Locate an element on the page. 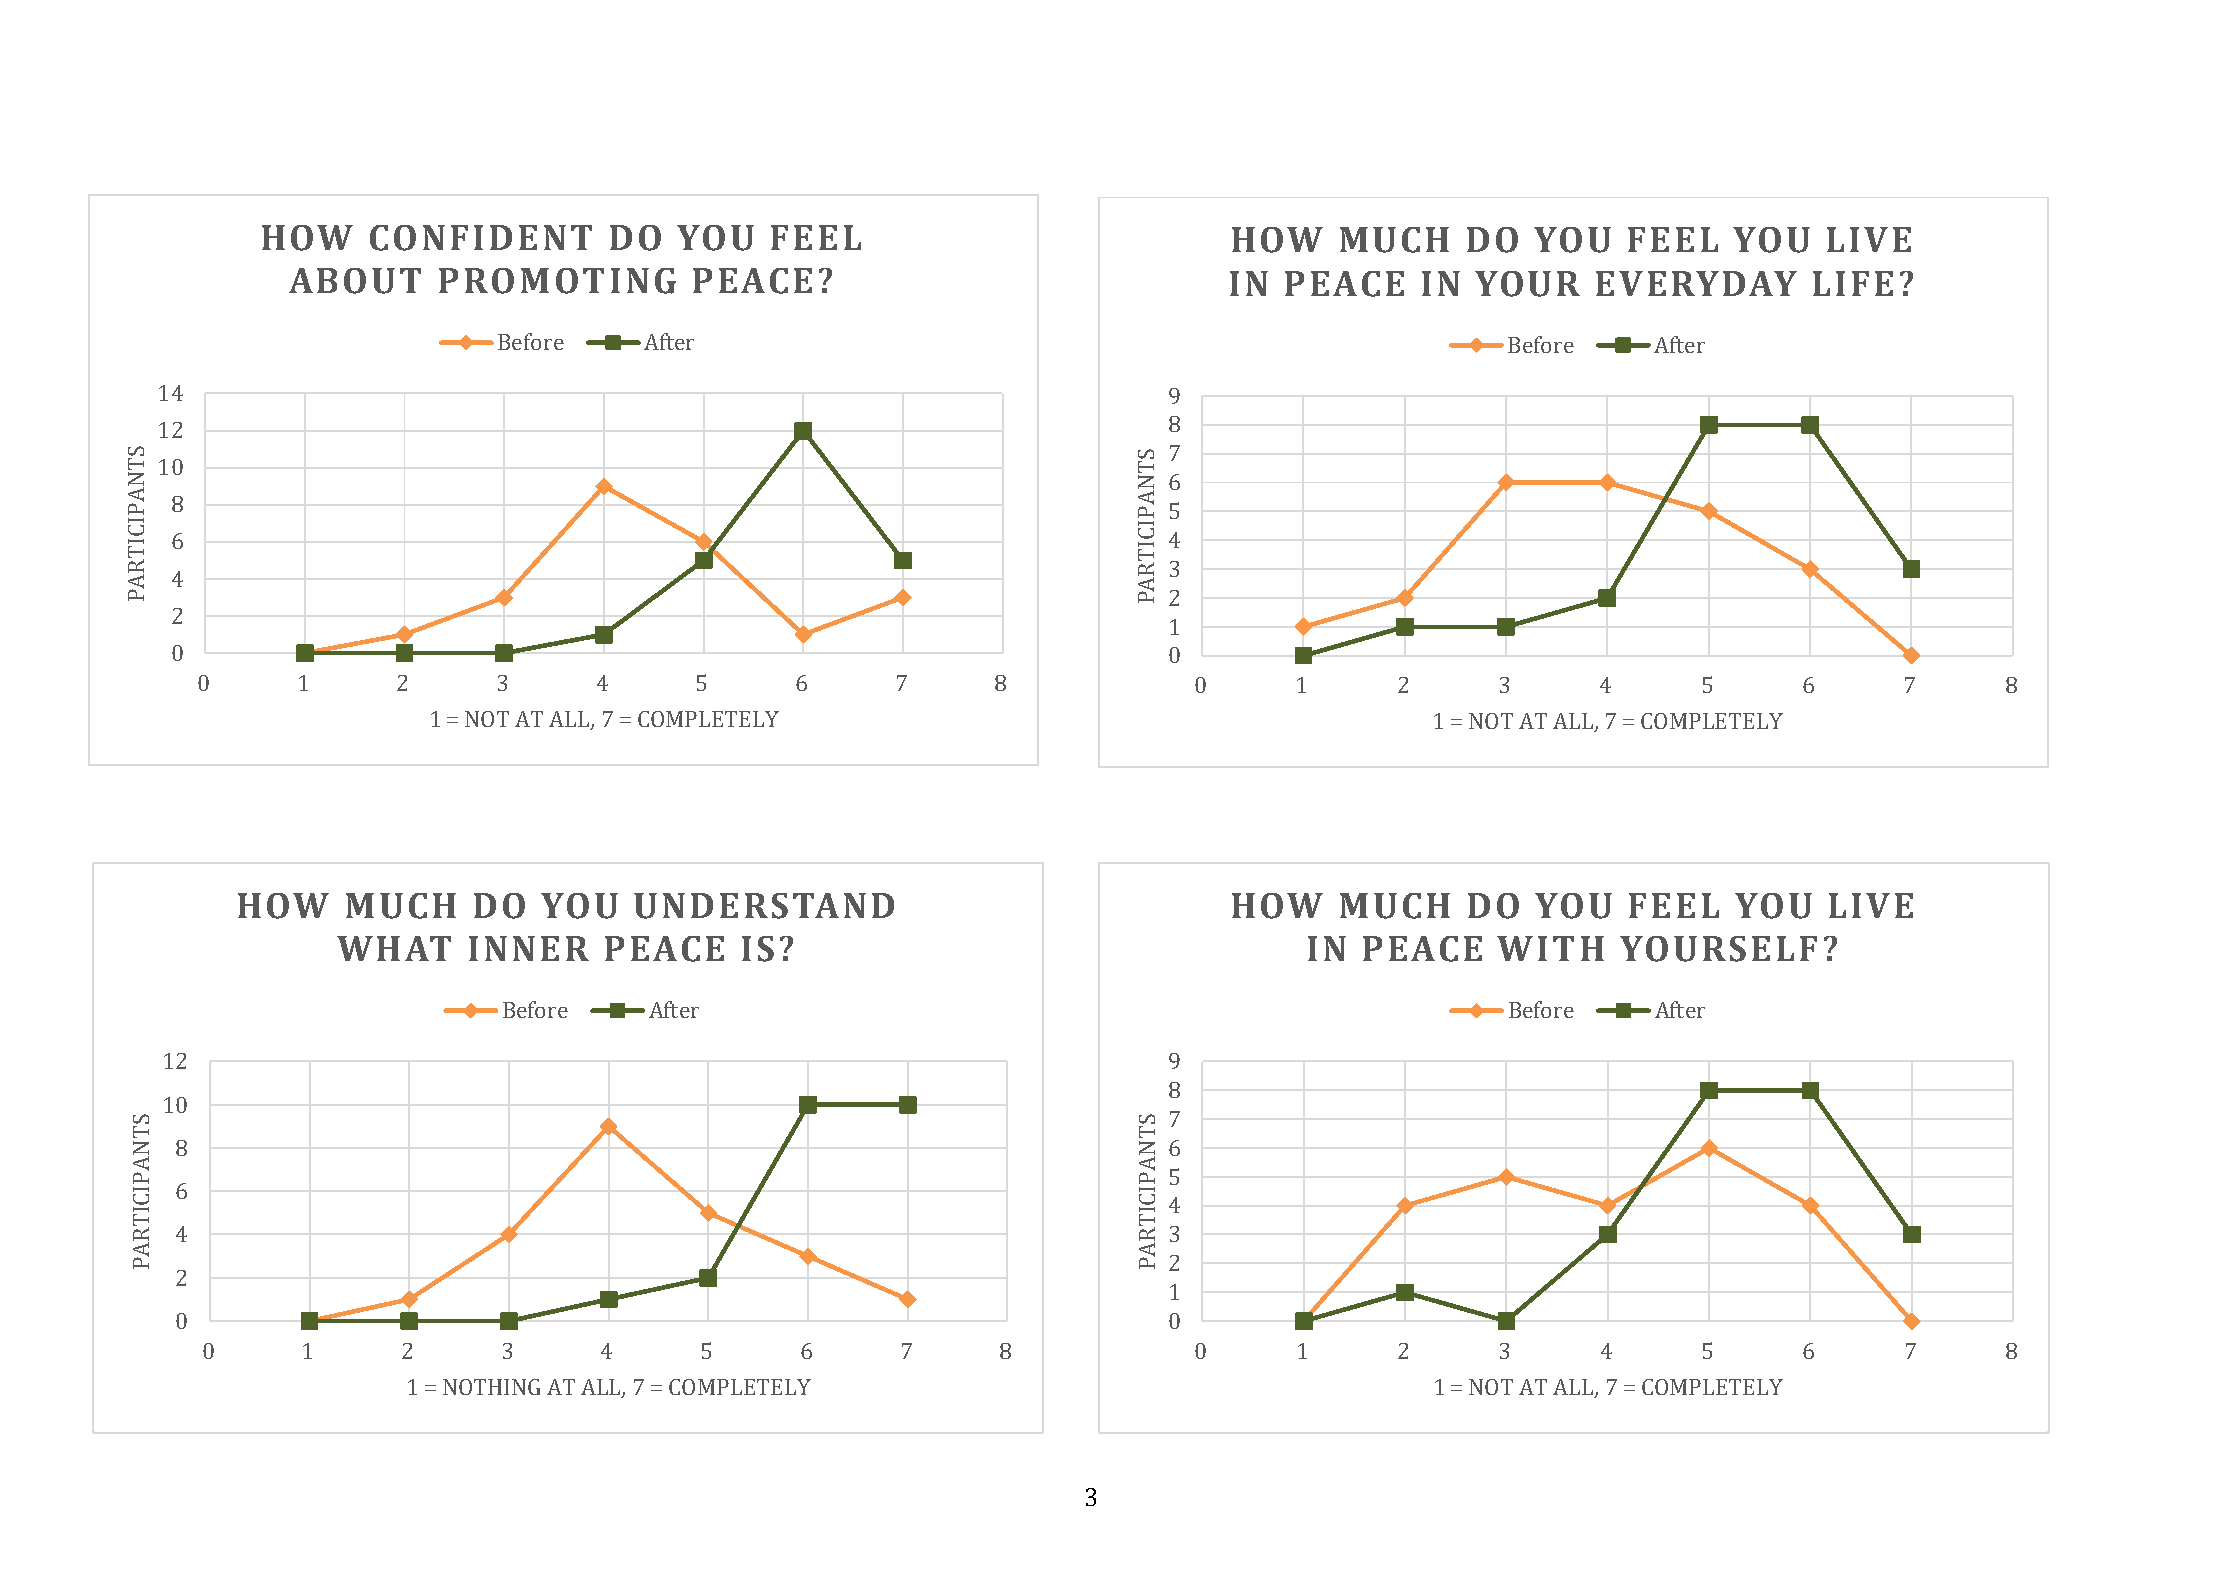  NOTHING is located at coordinates (491, 1387).
